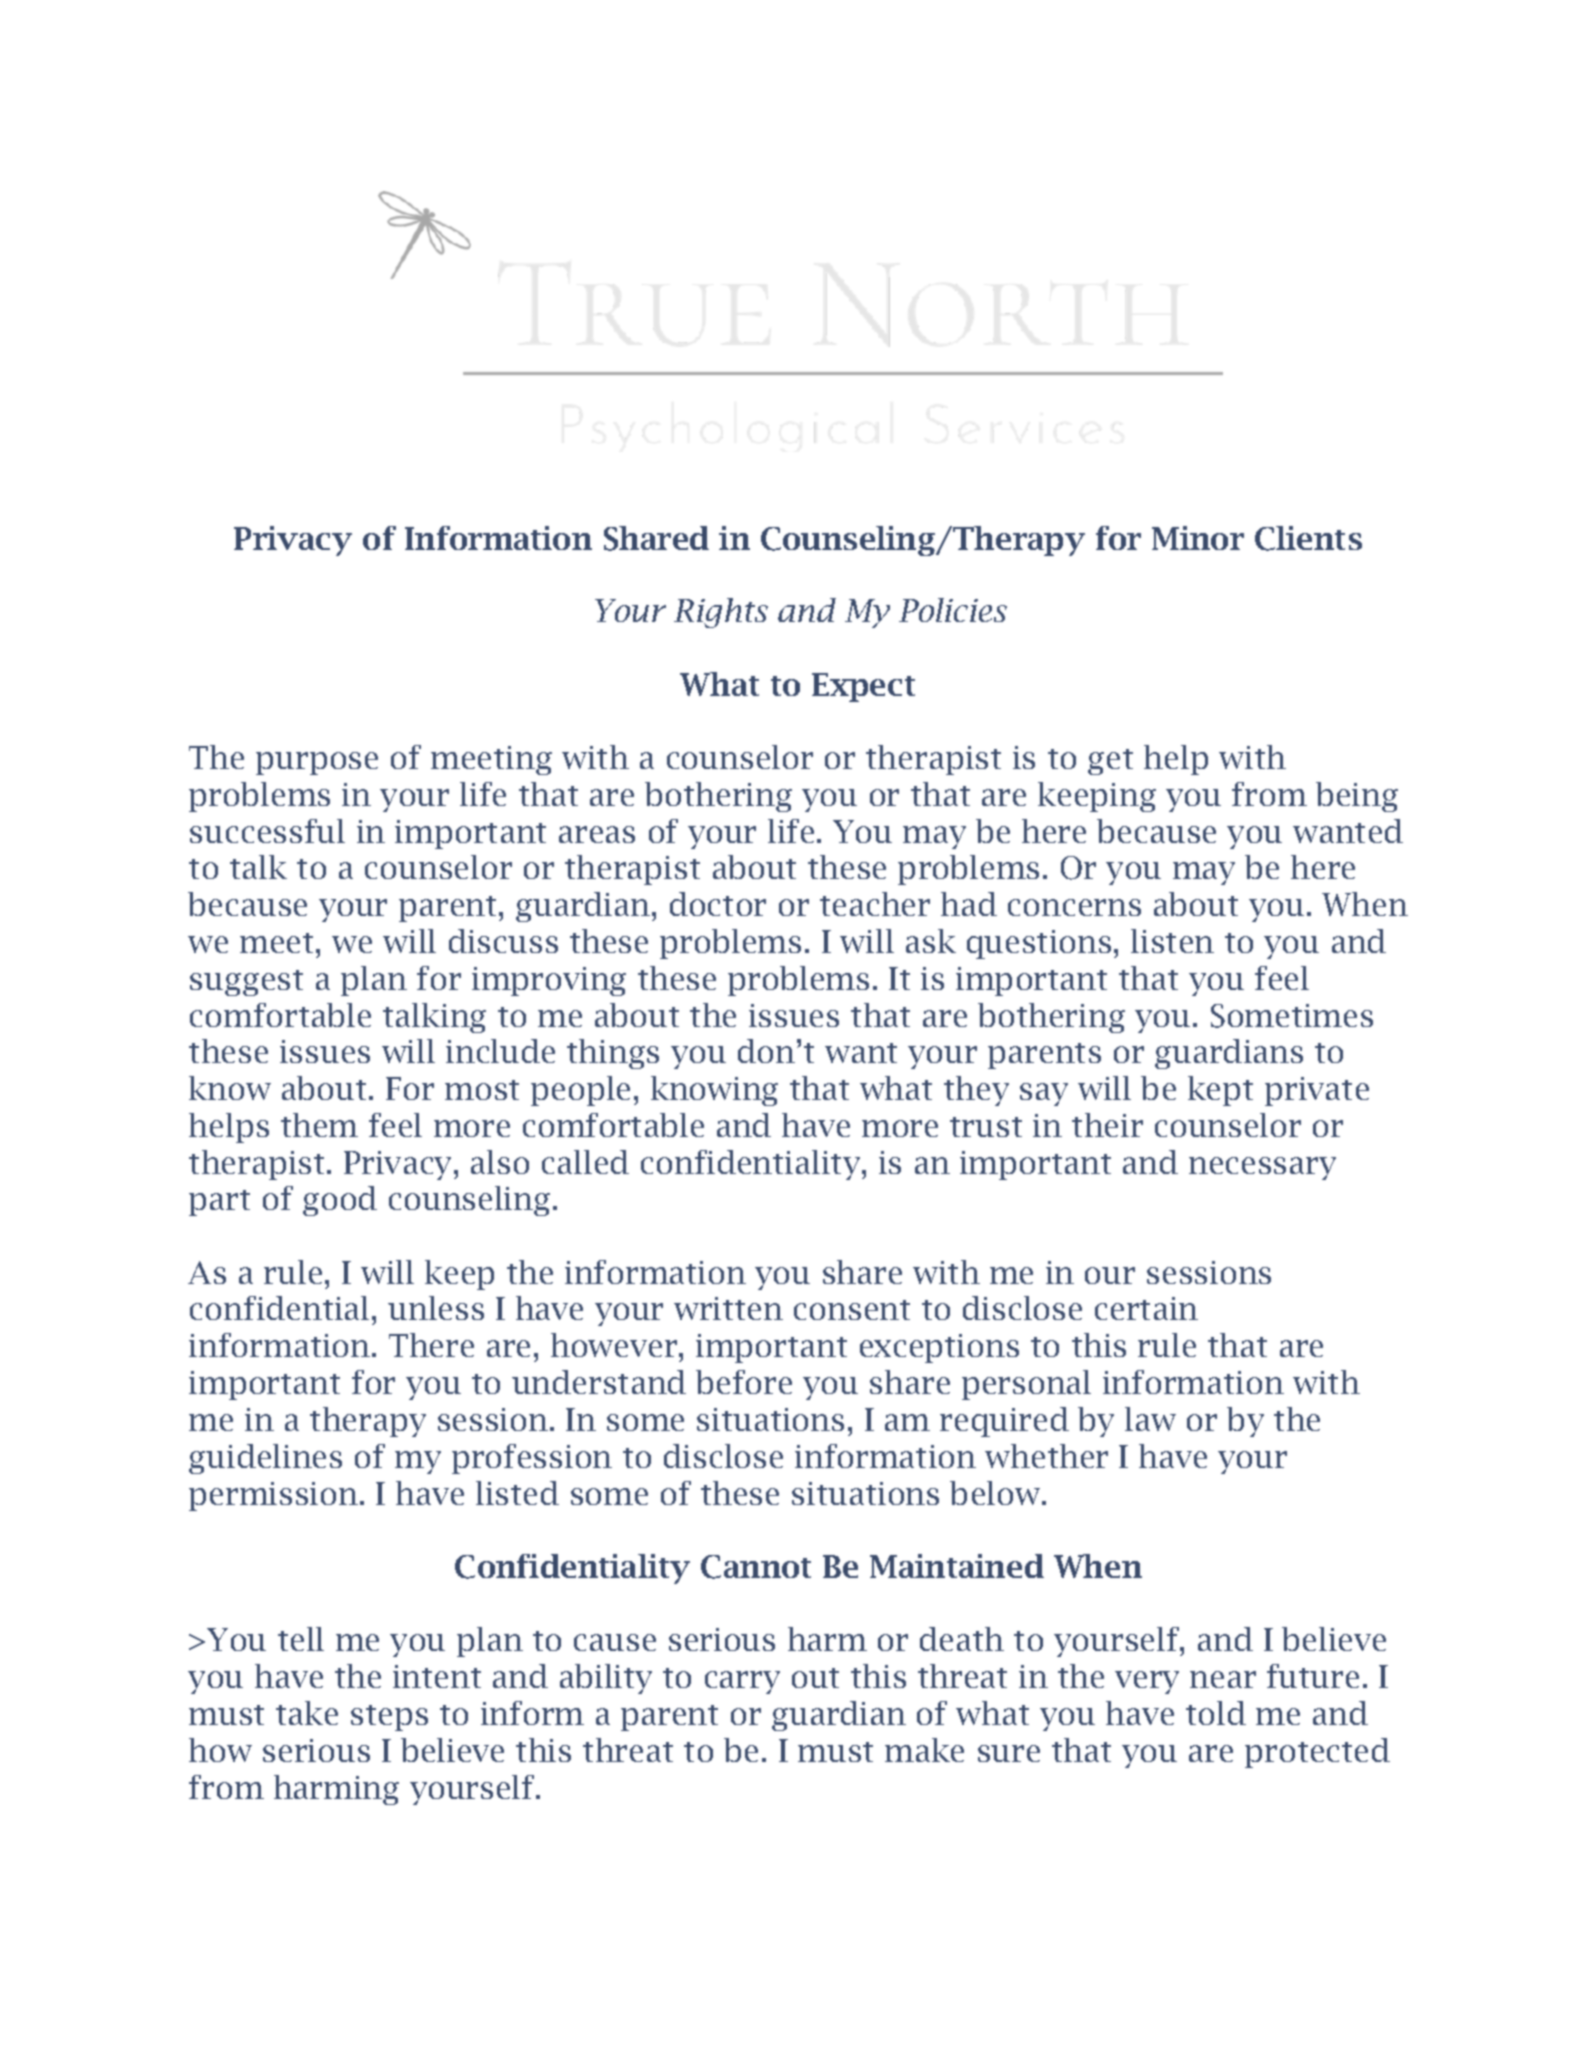  Describe the element at coordinates (728, 1308) in the screenshot. I see `written` at that location.
